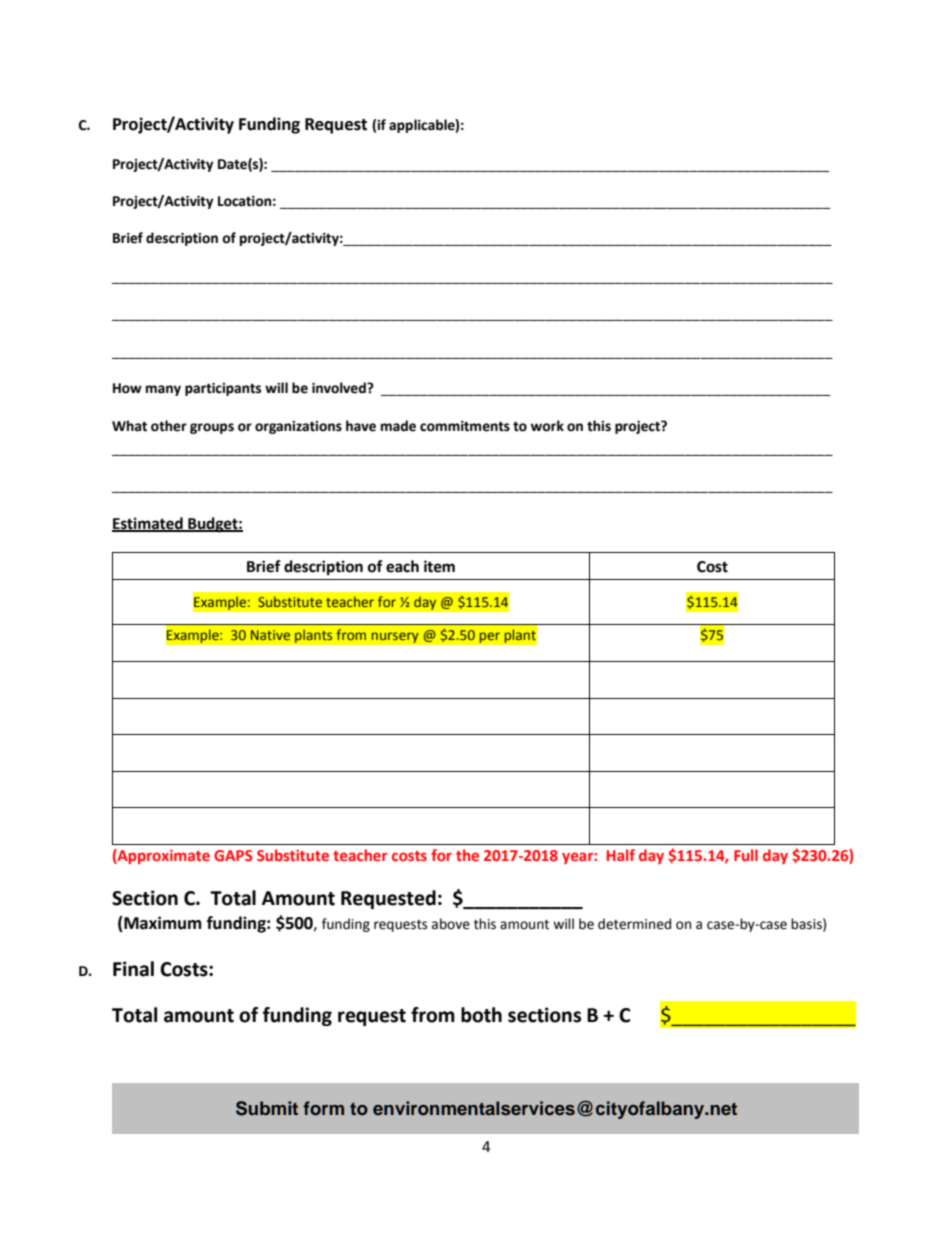  Describe the element at coordinates (489, 637) in the page. I see `per` at that location.
